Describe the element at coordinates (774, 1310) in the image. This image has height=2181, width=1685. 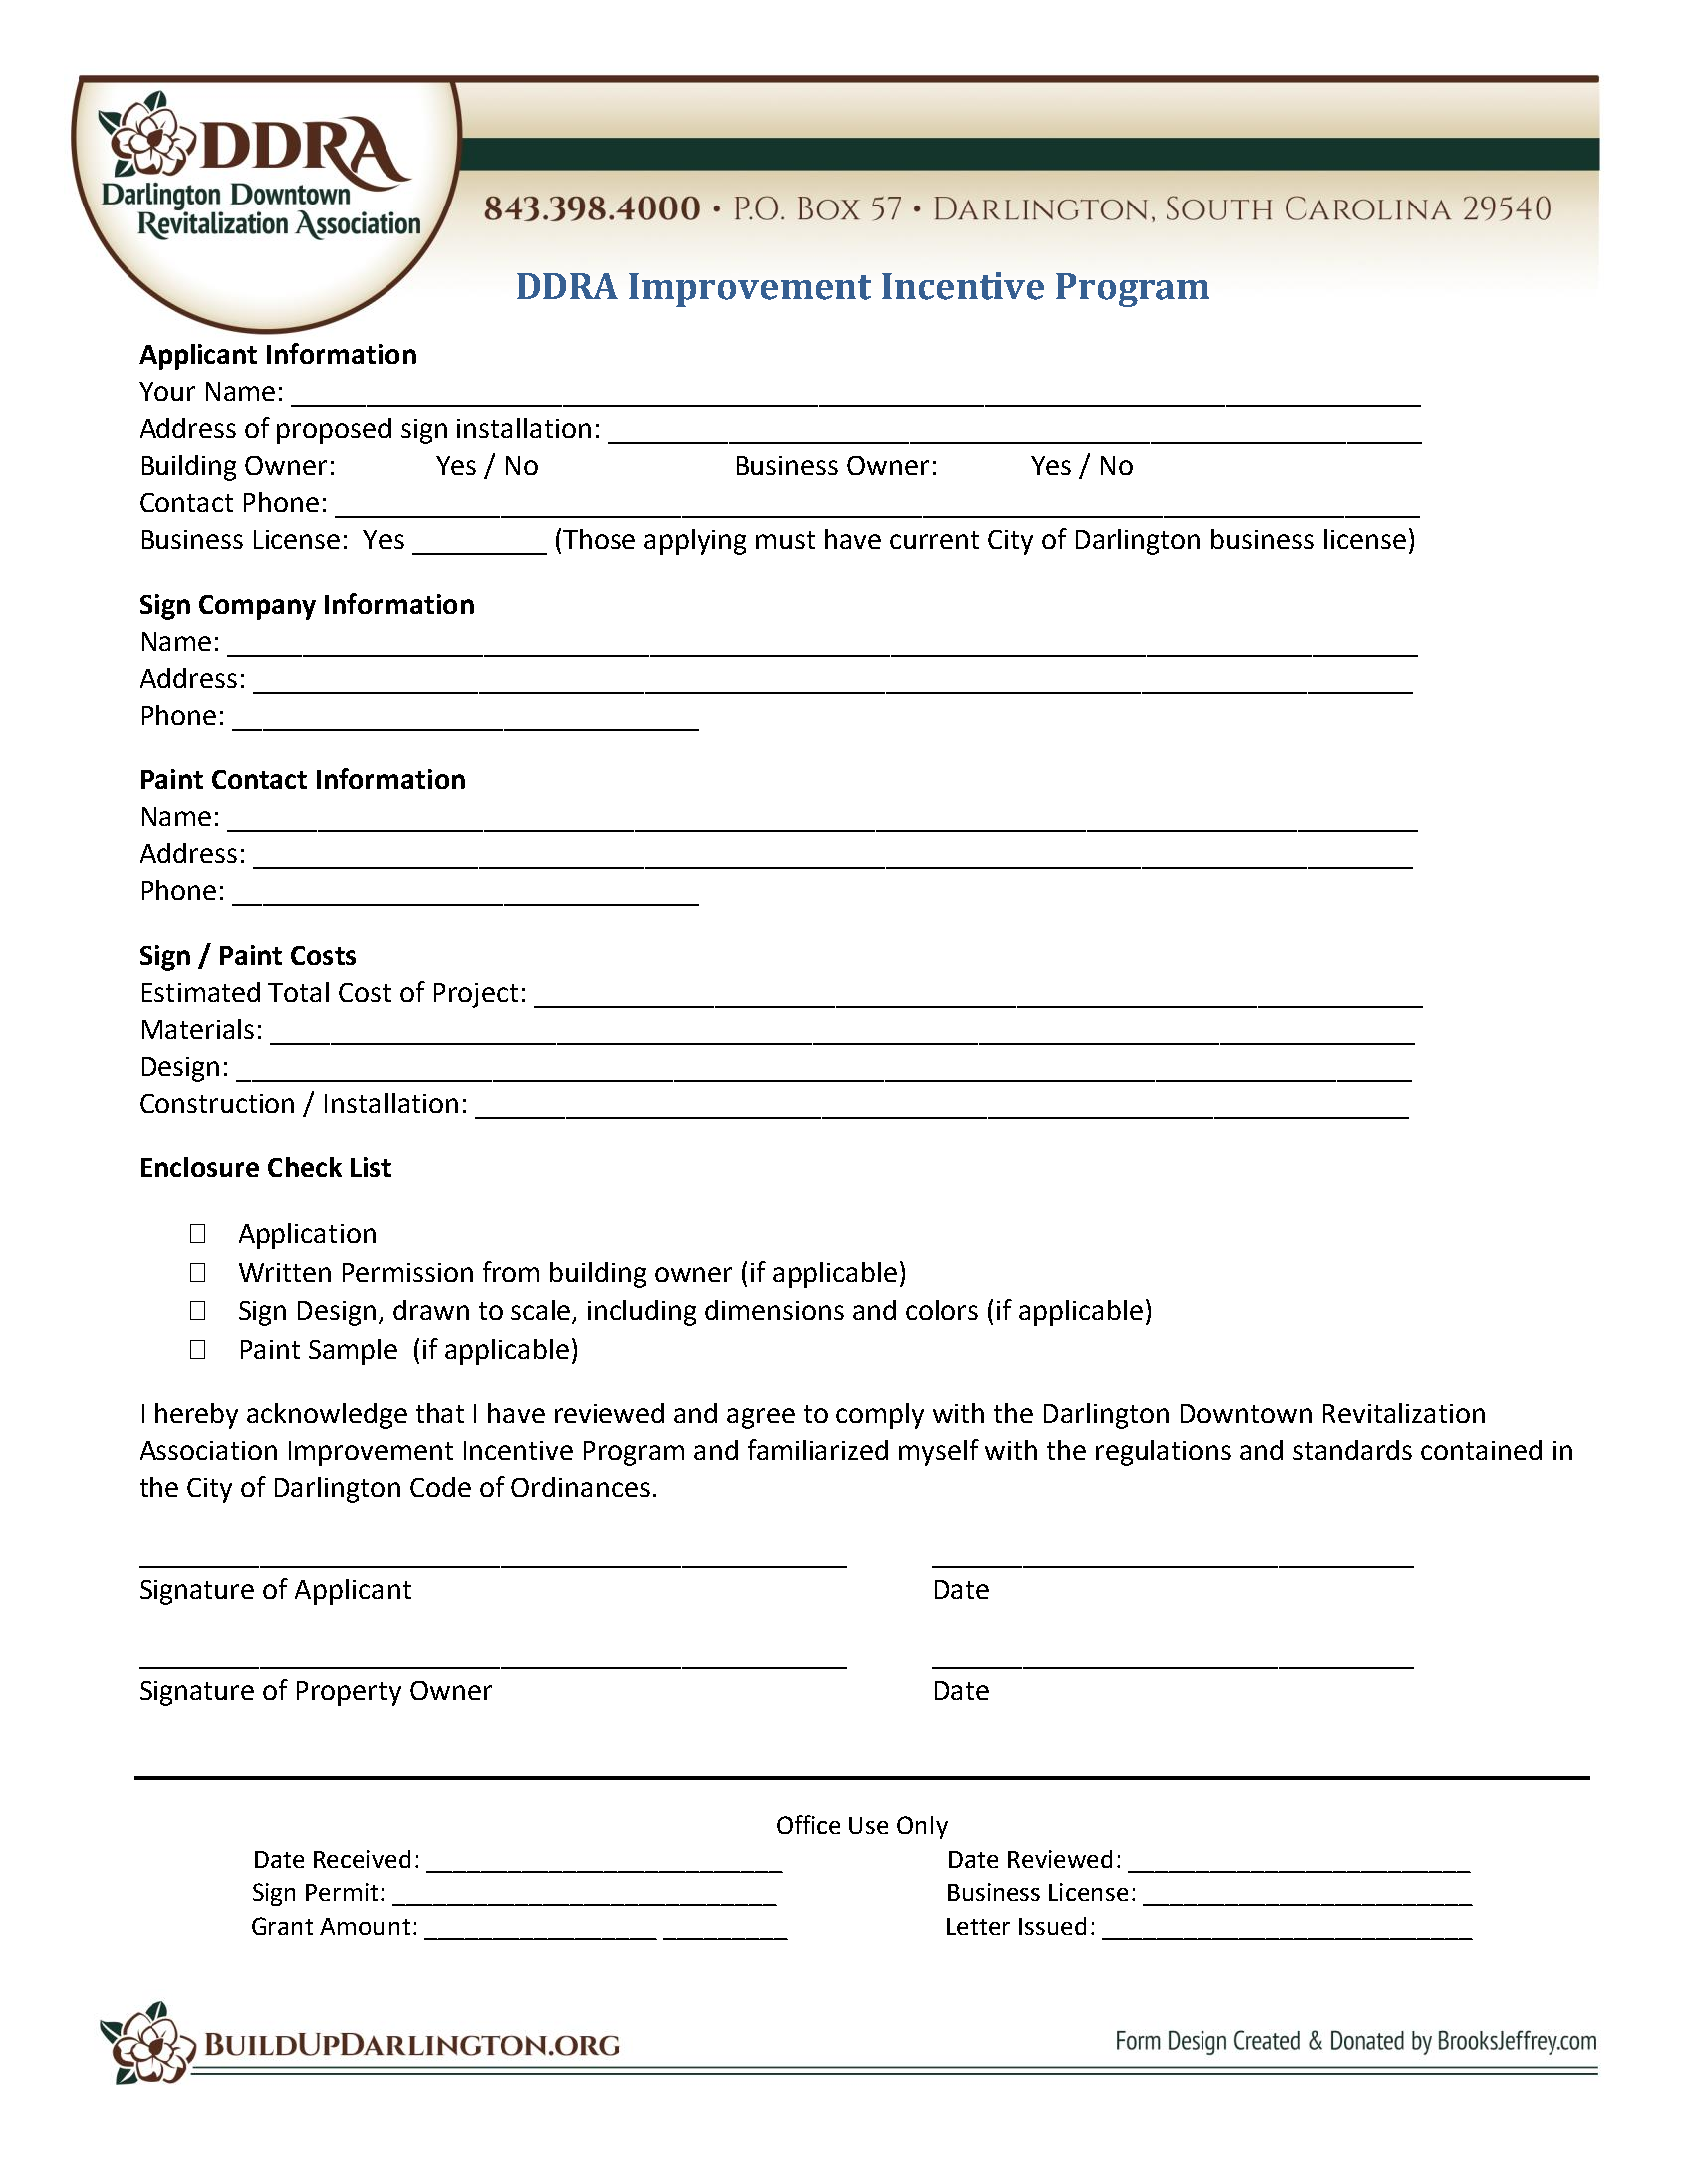
I see `dimensions` at that location.
